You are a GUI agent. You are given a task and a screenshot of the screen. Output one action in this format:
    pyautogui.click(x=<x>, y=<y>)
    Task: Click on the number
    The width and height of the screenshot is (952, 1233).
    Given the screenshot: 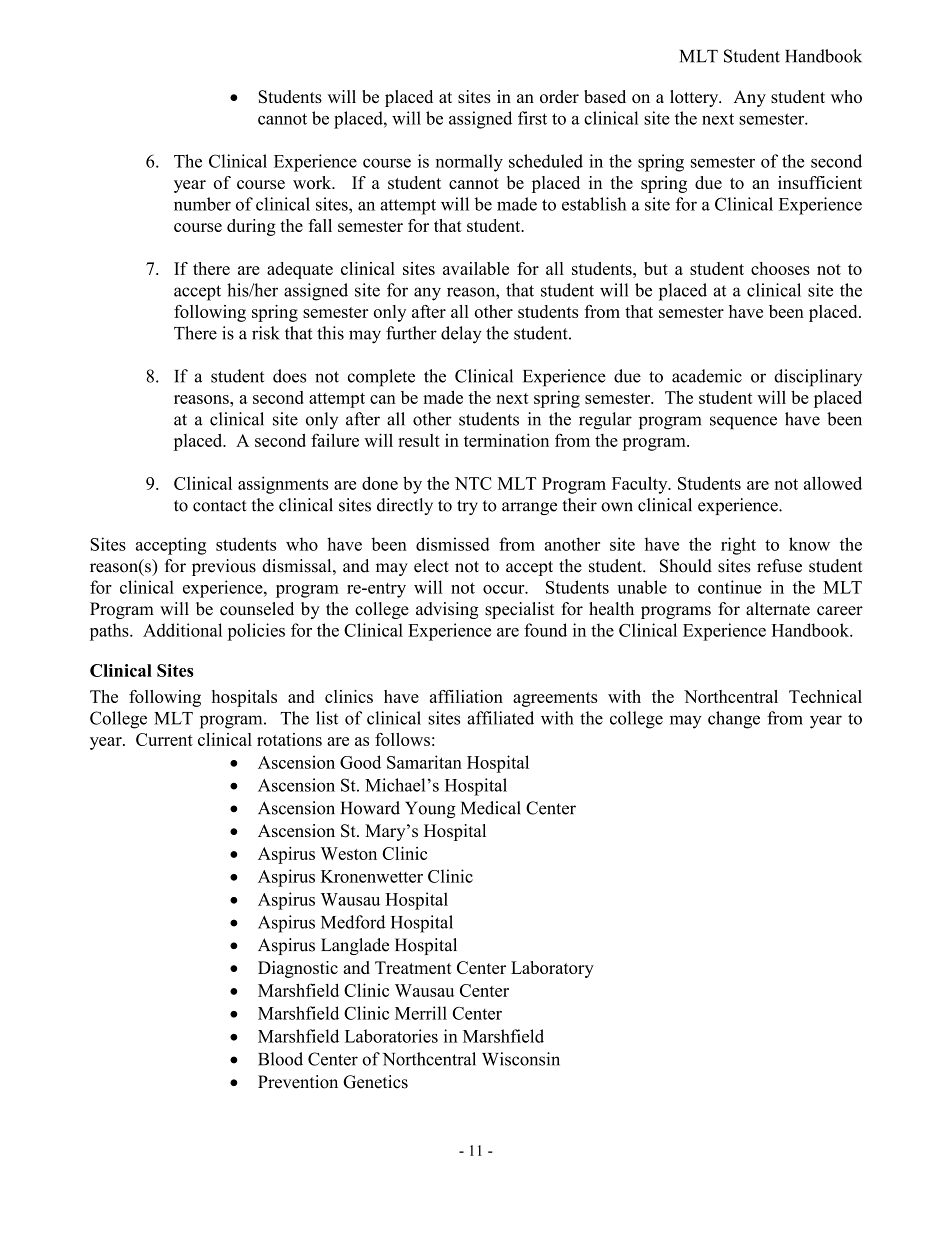 What is the action you would take?
    pyautogui.click(x=202, y=204)
